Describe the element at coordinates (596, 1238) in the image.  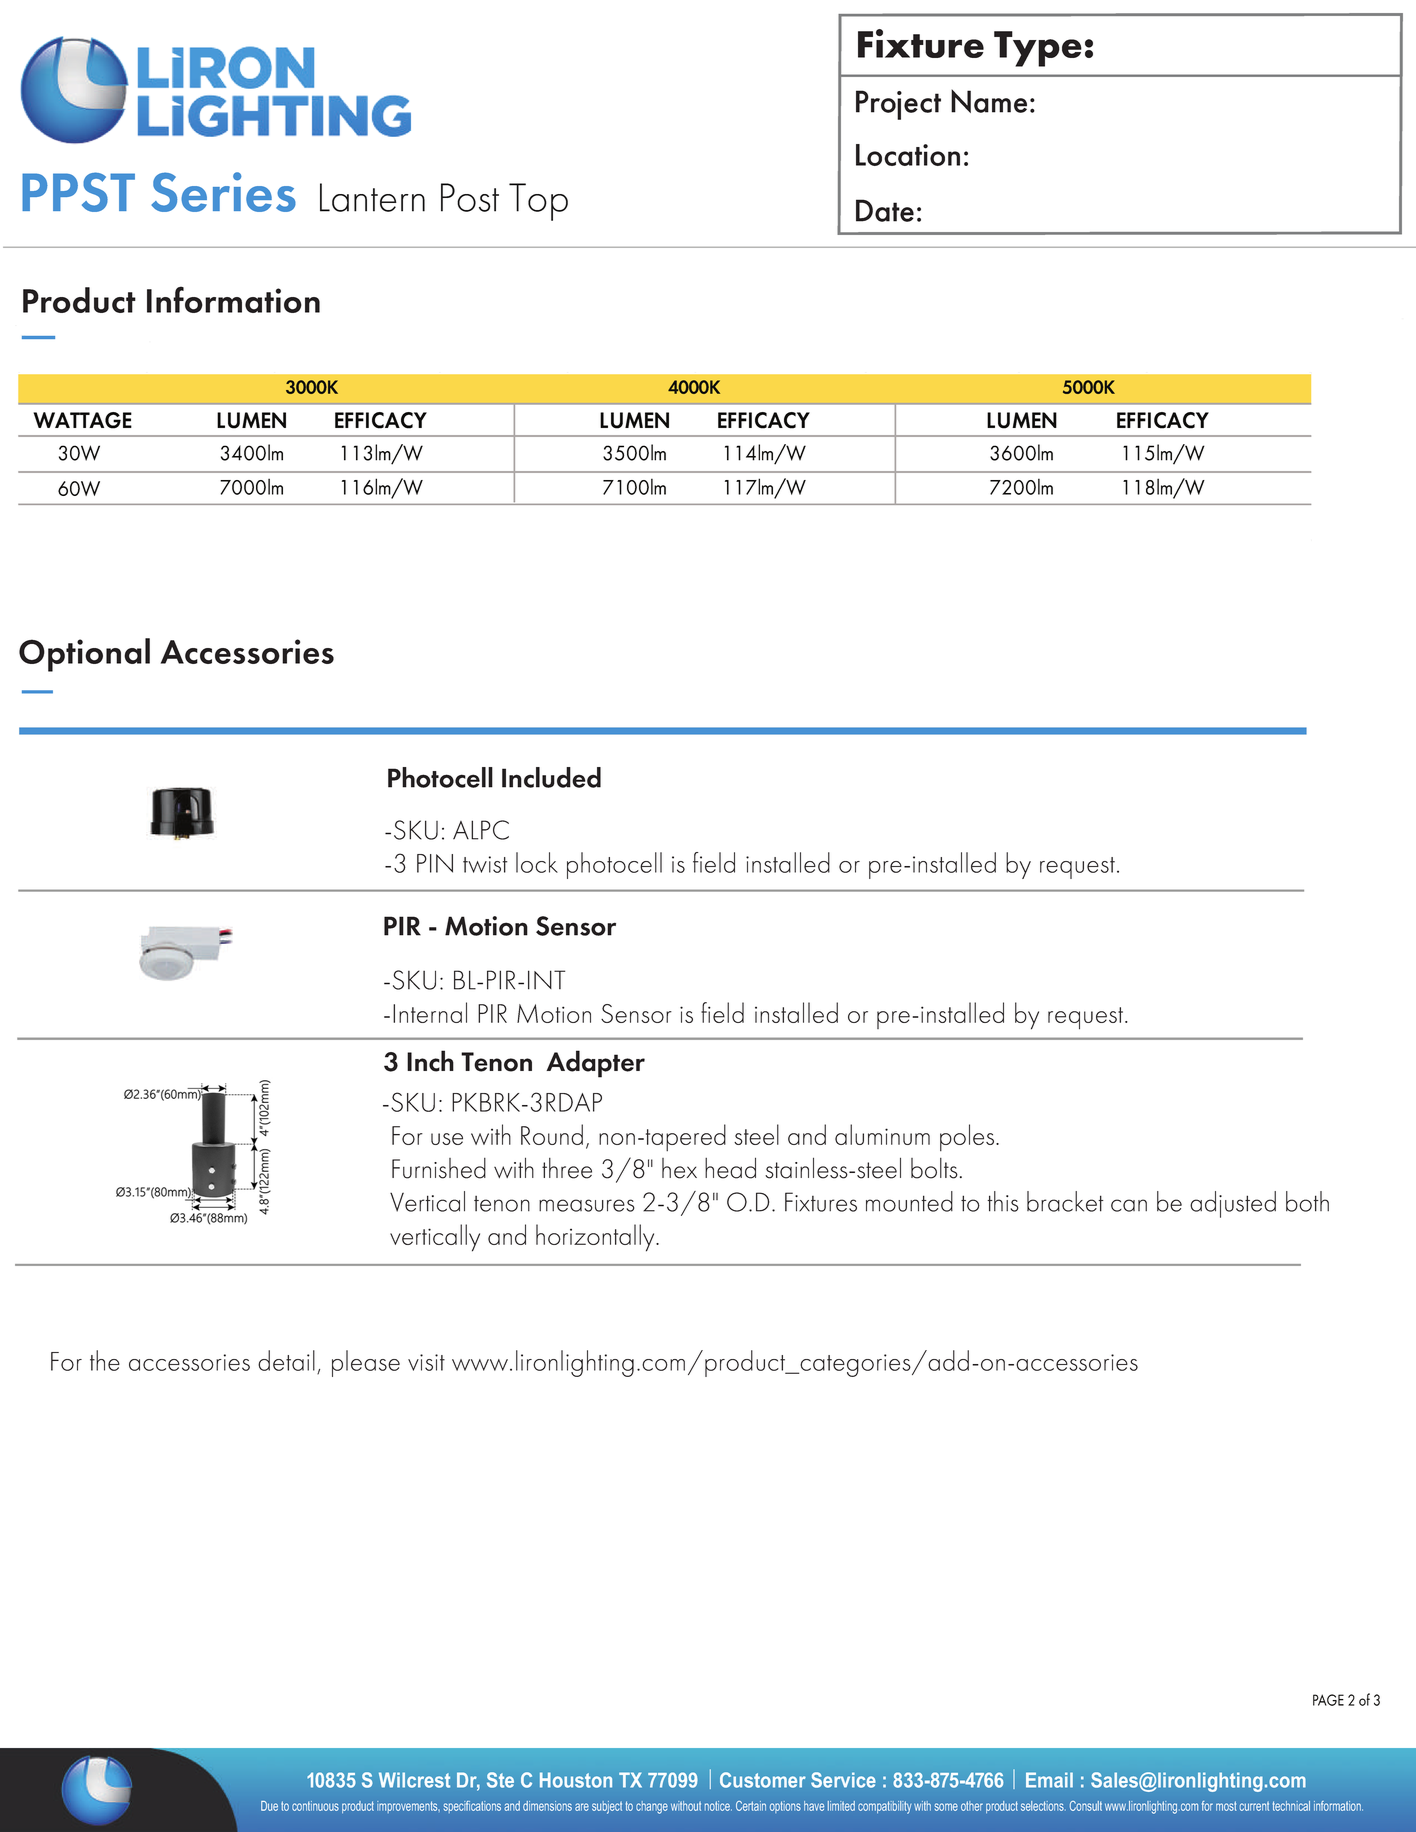
I see `horizontally` at that location.
